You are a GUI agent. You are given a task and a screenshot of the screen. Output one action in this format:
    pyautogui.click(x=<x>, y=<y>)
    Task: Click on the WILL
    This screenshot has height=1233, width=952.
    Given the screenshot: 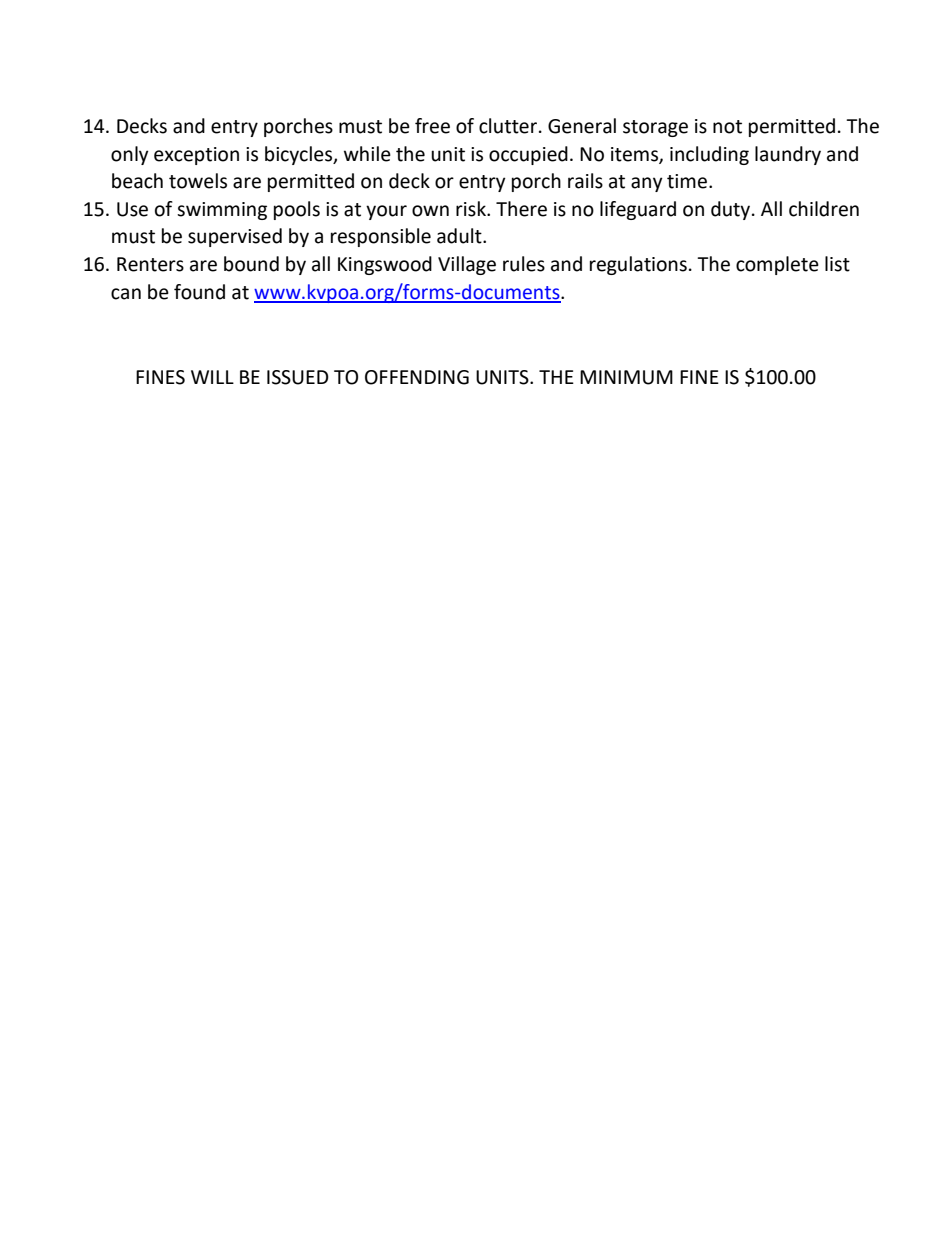 What is the action you would take?
    pyautogui.click(x=212, y=377)
